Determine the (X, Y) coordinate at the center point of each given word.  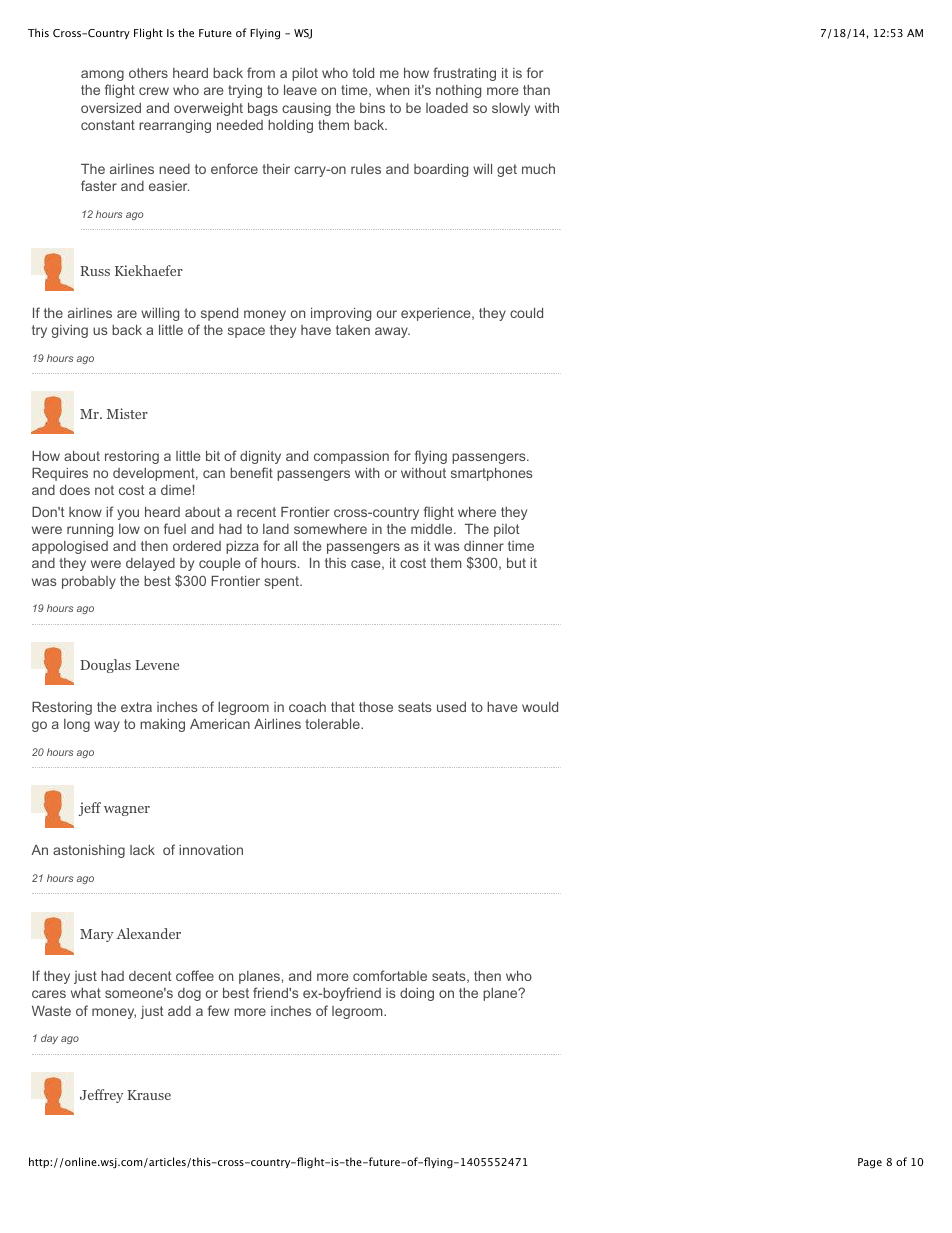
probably (89, 582)
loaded (447, 108)
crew (154, 91)
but (516, 563)
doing (417, 994)
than (536, 90)
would (540, 707)
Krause (149, 1095)
